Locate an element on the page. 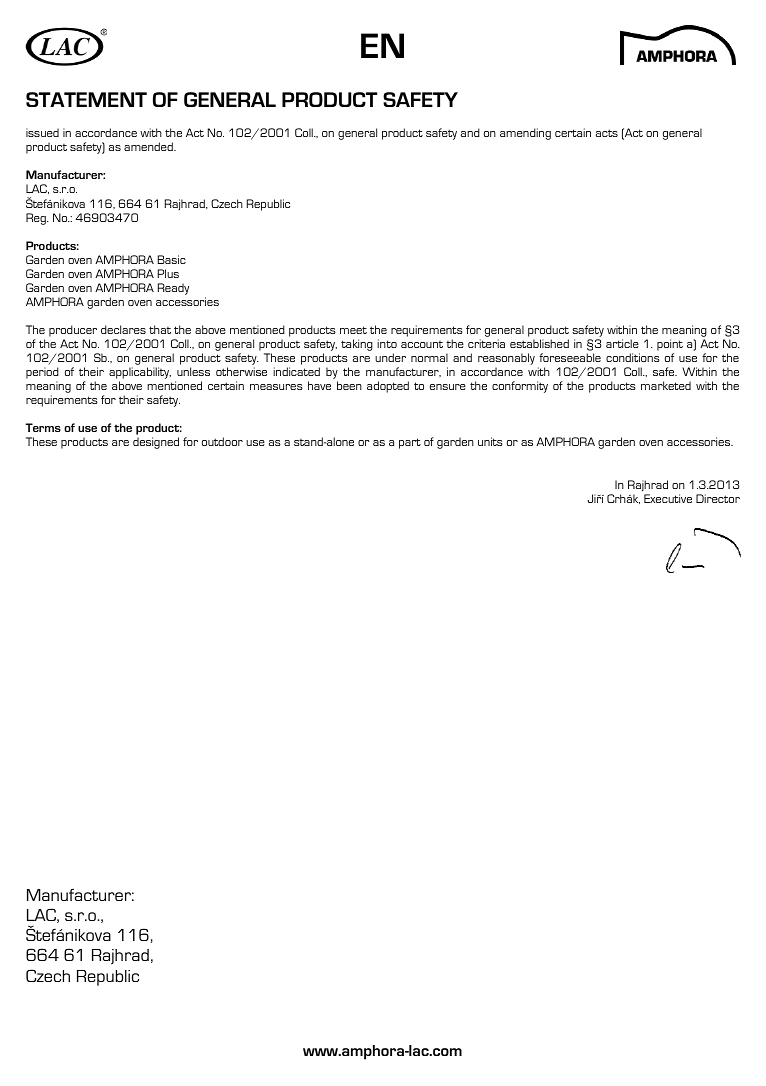 The image size is (766, 1086). meet is located at coordinates (353, 330).
